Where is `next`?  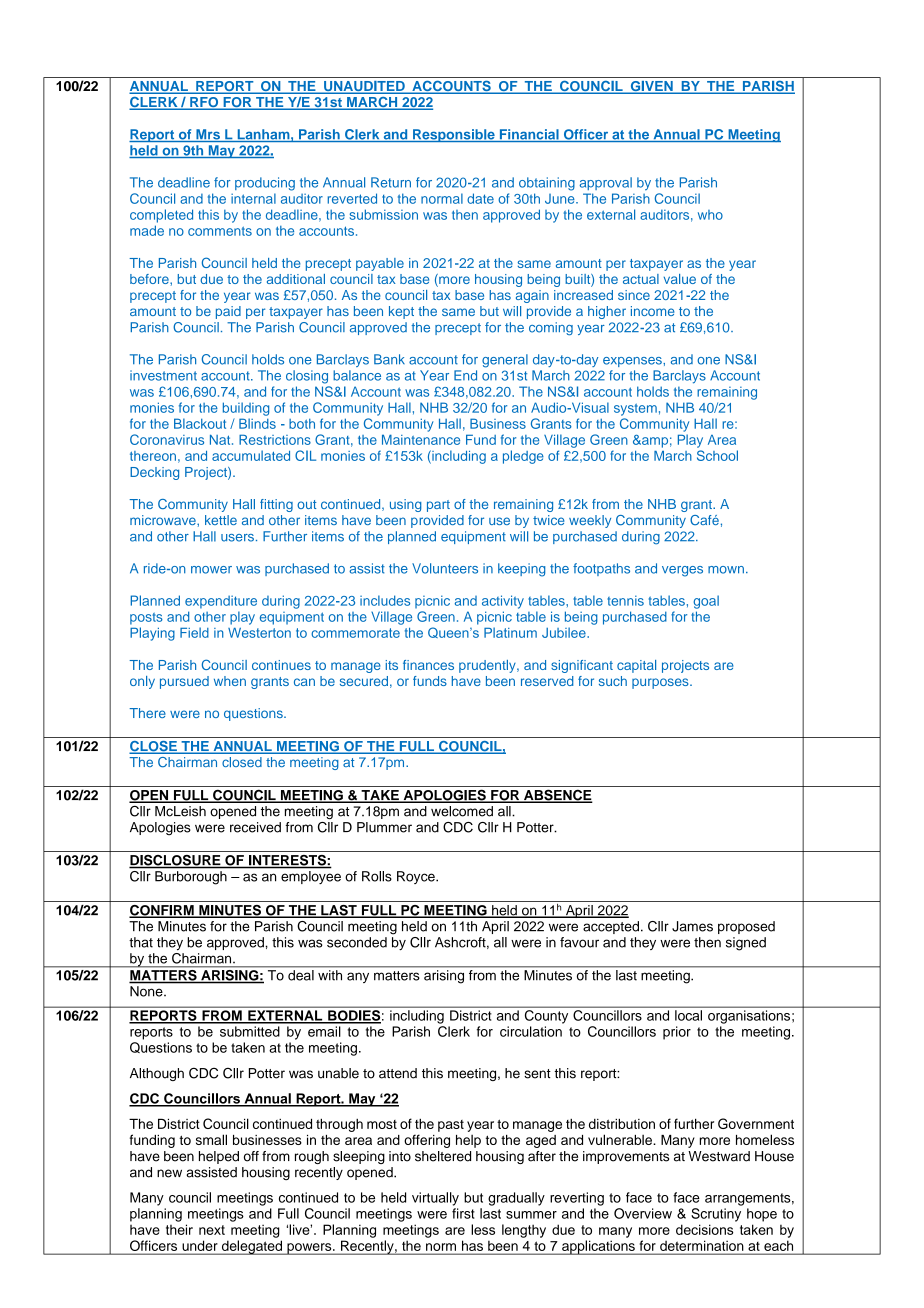 next is located at coordinates (212, 1230).
